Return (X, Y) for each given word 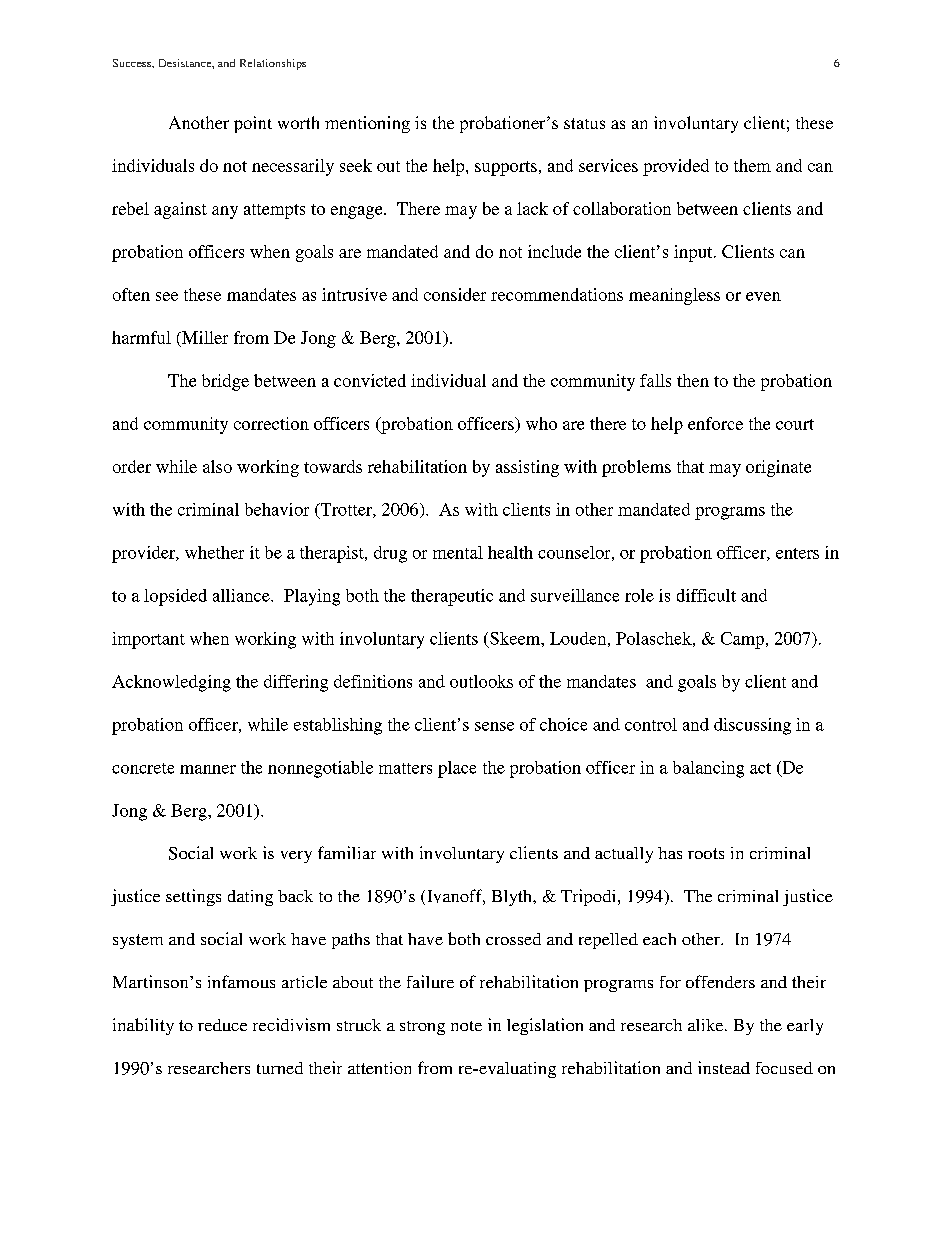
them (752, 165)
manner (208, 769)
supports (506, 168)
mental (458, 552)
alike (707, 1025)
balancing (708, 769)
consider (455, 294)
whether (214, 552)
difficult (706, 595)
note (466, 1026)
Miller (204, 337)
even (763, 296)
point (253, 124)
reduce (222, 1025)
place (457, 769)
